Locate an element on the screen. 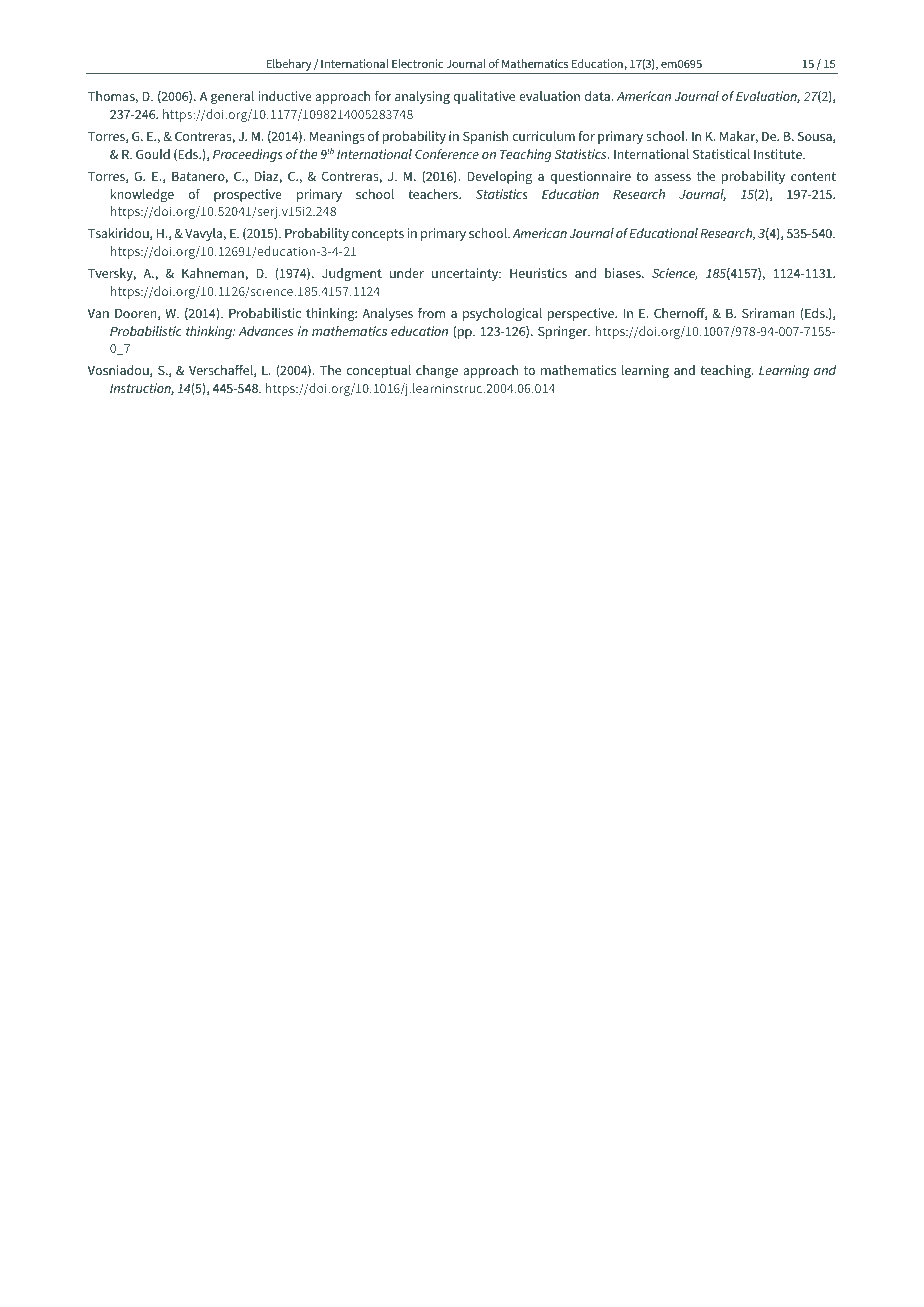 The height and width of the screenshot is (1307, 924). Advances is located at coordinates (266, 331).
